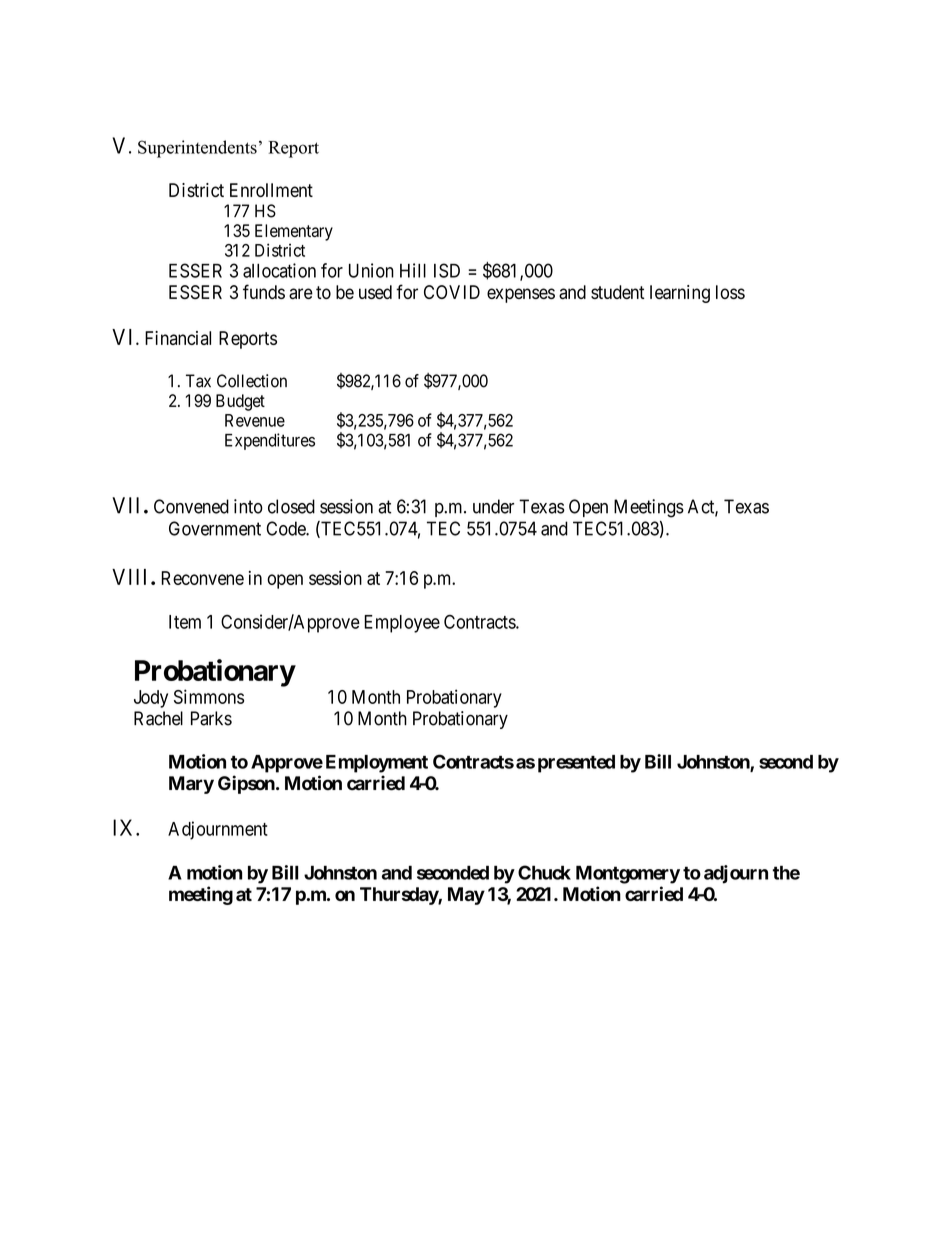  Describe the element at coordinates (413, 270) in the page. I see `Hill` at that location.
